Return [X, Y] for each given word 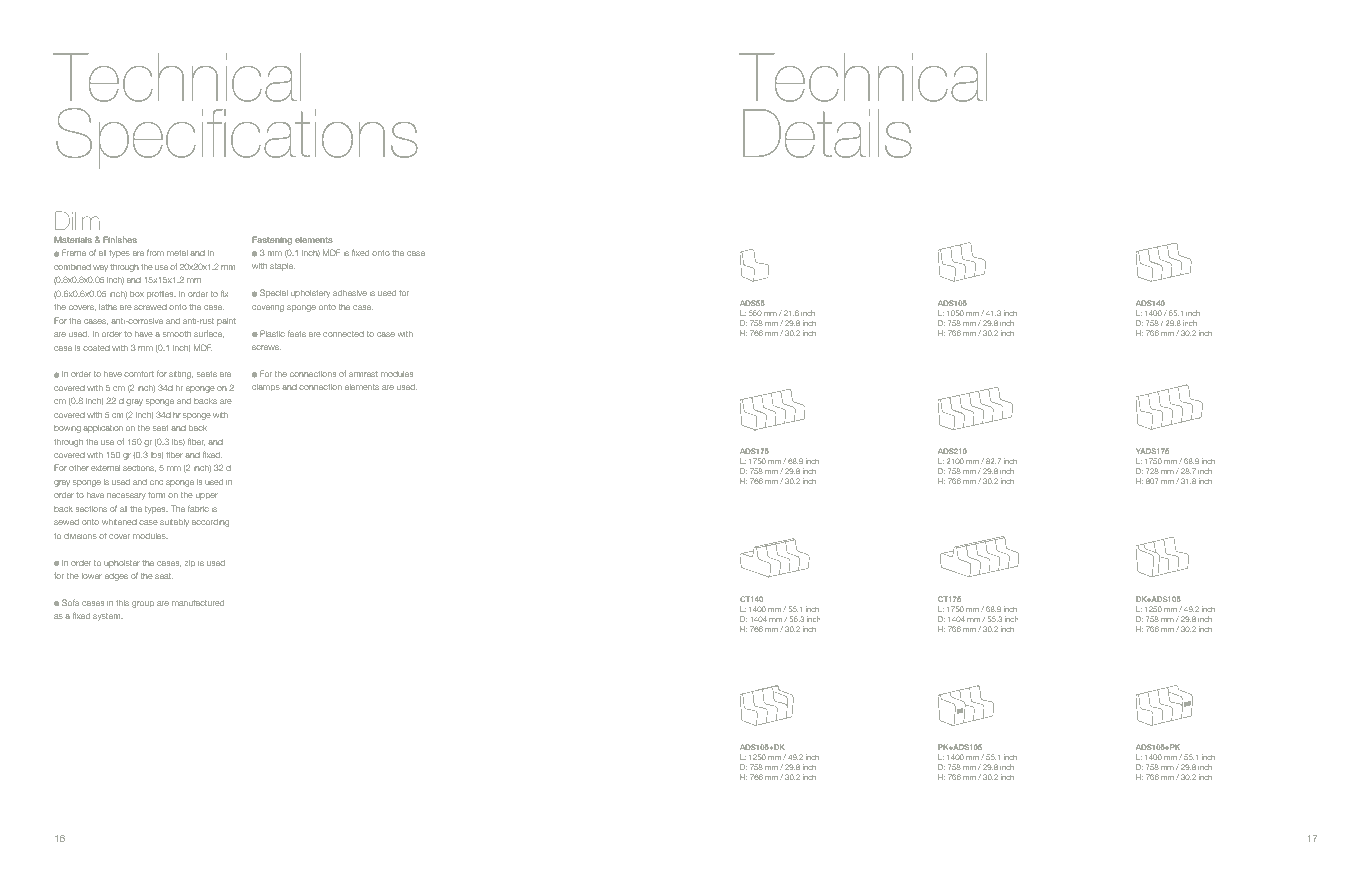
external [105, 468]
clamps [266, 387]
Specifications [237, 138]
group [143, 604]
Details [828, 133]
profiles [161, 295]
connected [343, 334]
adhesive [350, 293]
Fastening [272, 240]
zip [190, 563]
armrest [363, 374]
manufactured [198, 603]
